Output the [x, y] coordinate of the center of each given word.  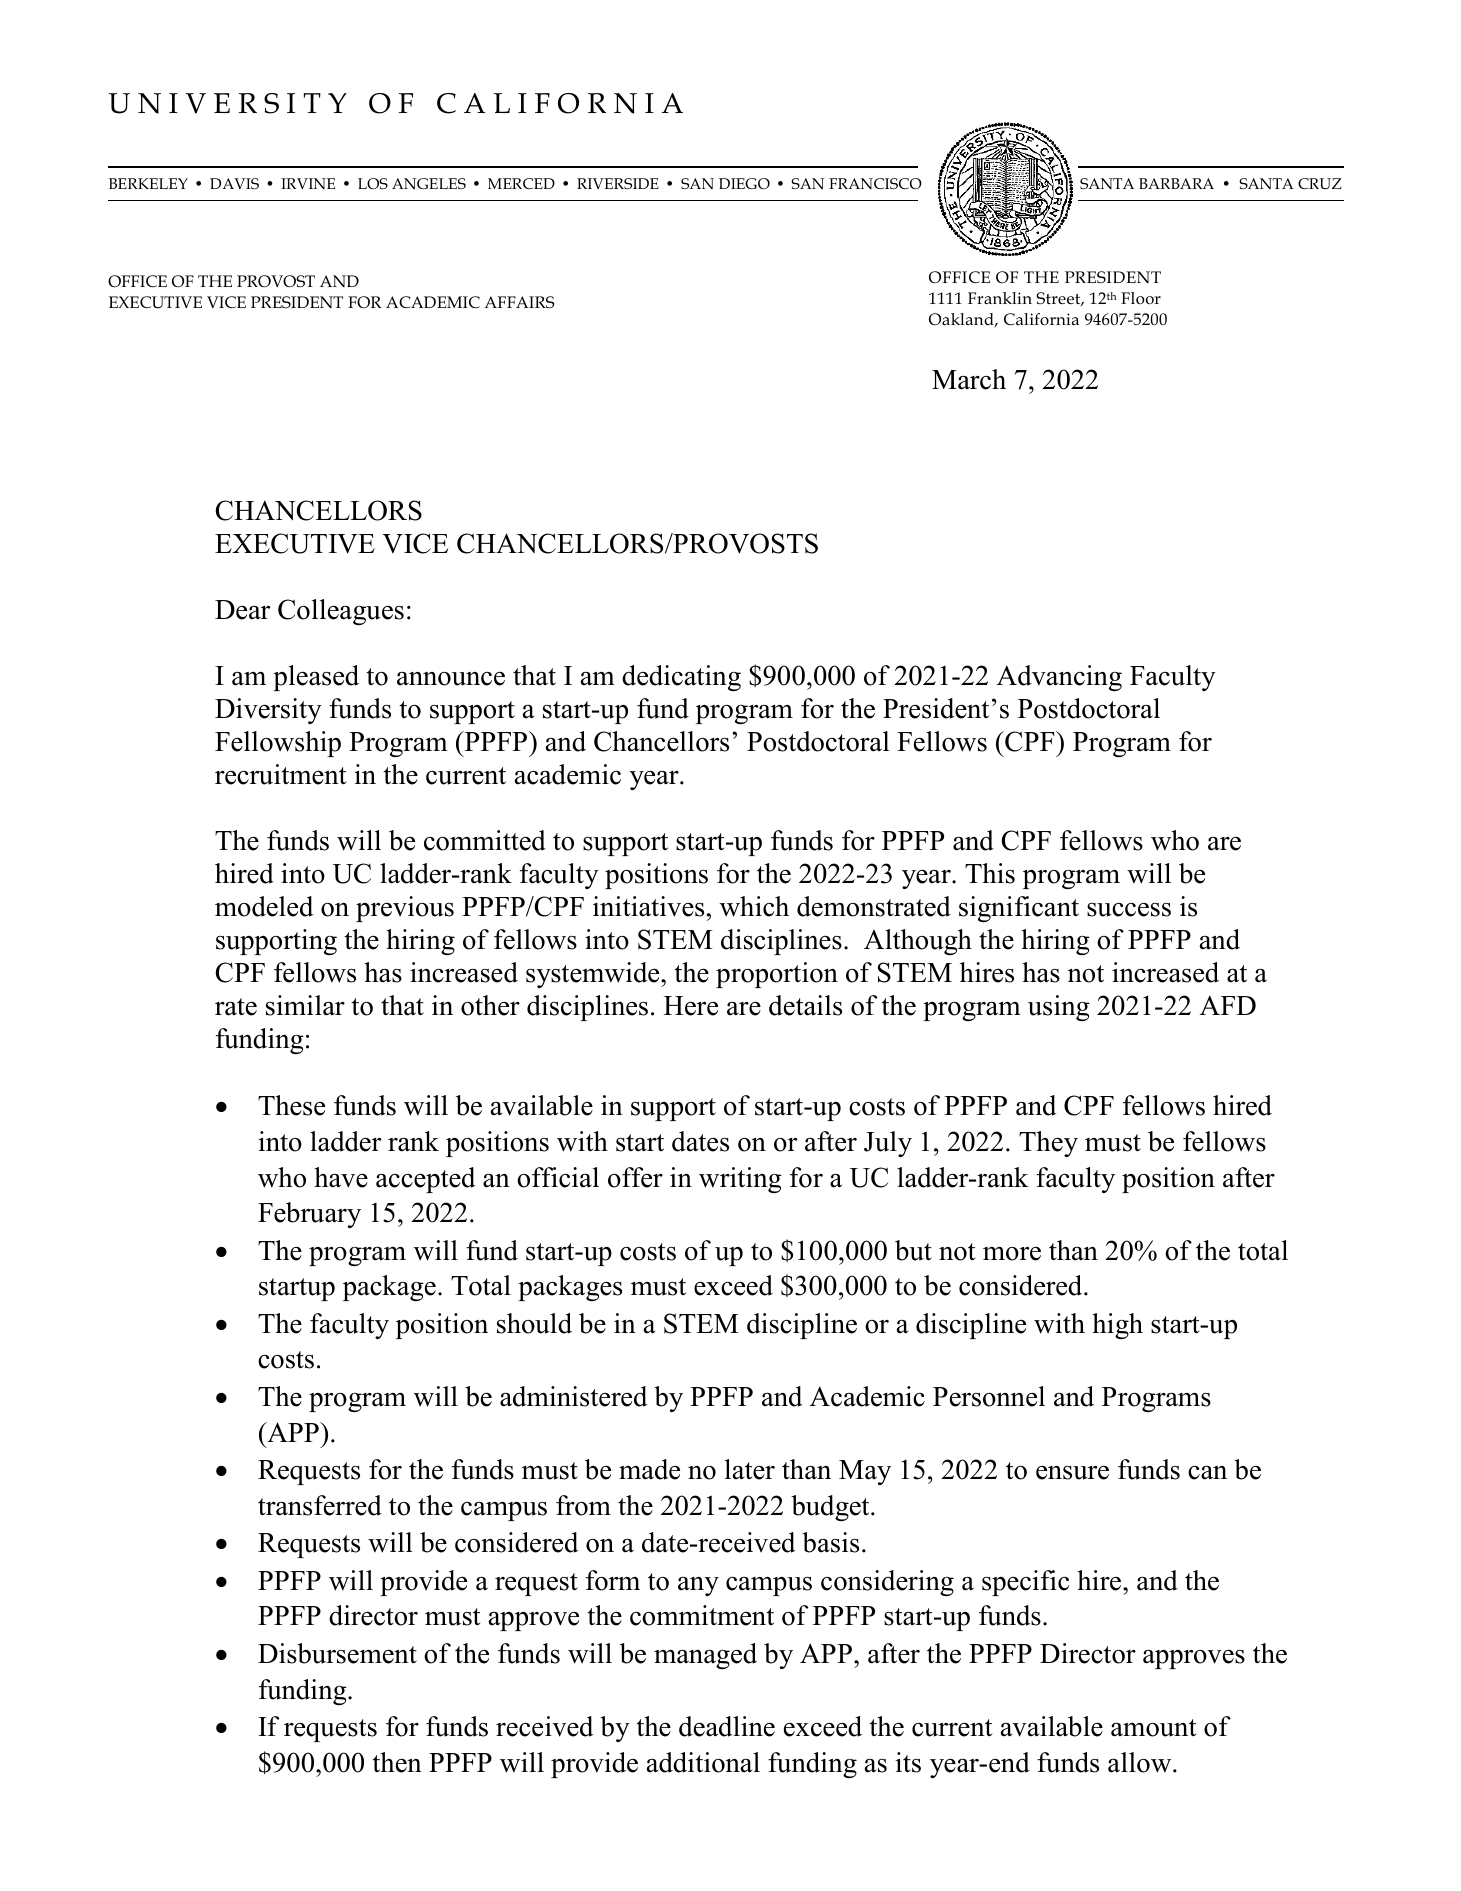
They [1048, 1144]
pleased [316, 678]
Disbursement [337, 1653]
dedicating [681, 678]
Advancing [1059, 678]
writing [740, 1180]
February [309, 1215]
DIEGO [744, 183]
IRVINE [308, 183]
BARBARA [1176, 183]
